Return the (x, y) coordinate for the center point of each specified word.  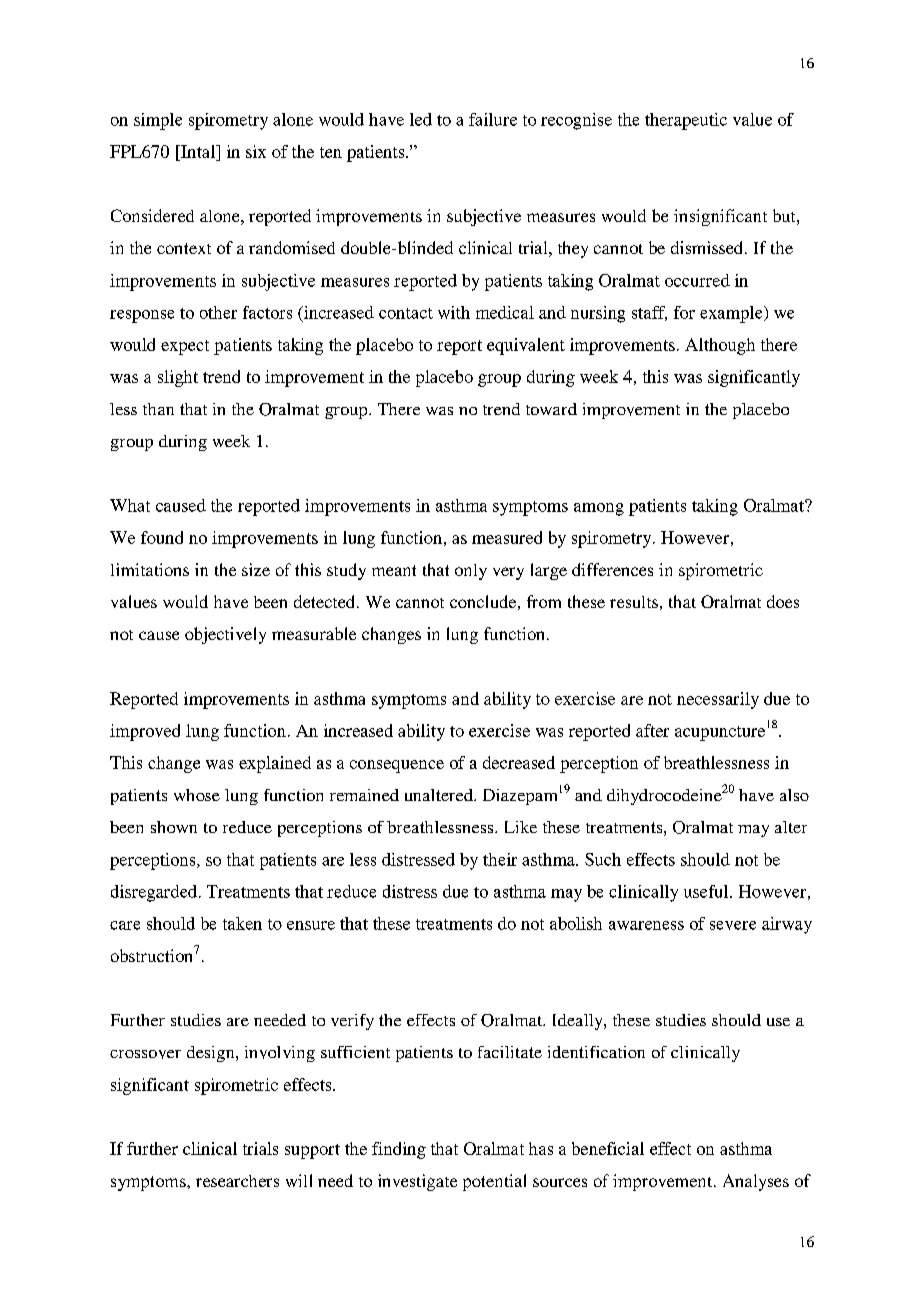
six (256, 151)
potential (494, 1182)
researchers (237, 1181)
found (162, 537)
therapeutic (686, 121)
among (599, 509)
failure (493, 119)
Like (521, 827)
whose (197, 795)
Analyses (756, 1182)
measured (507, 537)
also (794, 795)
